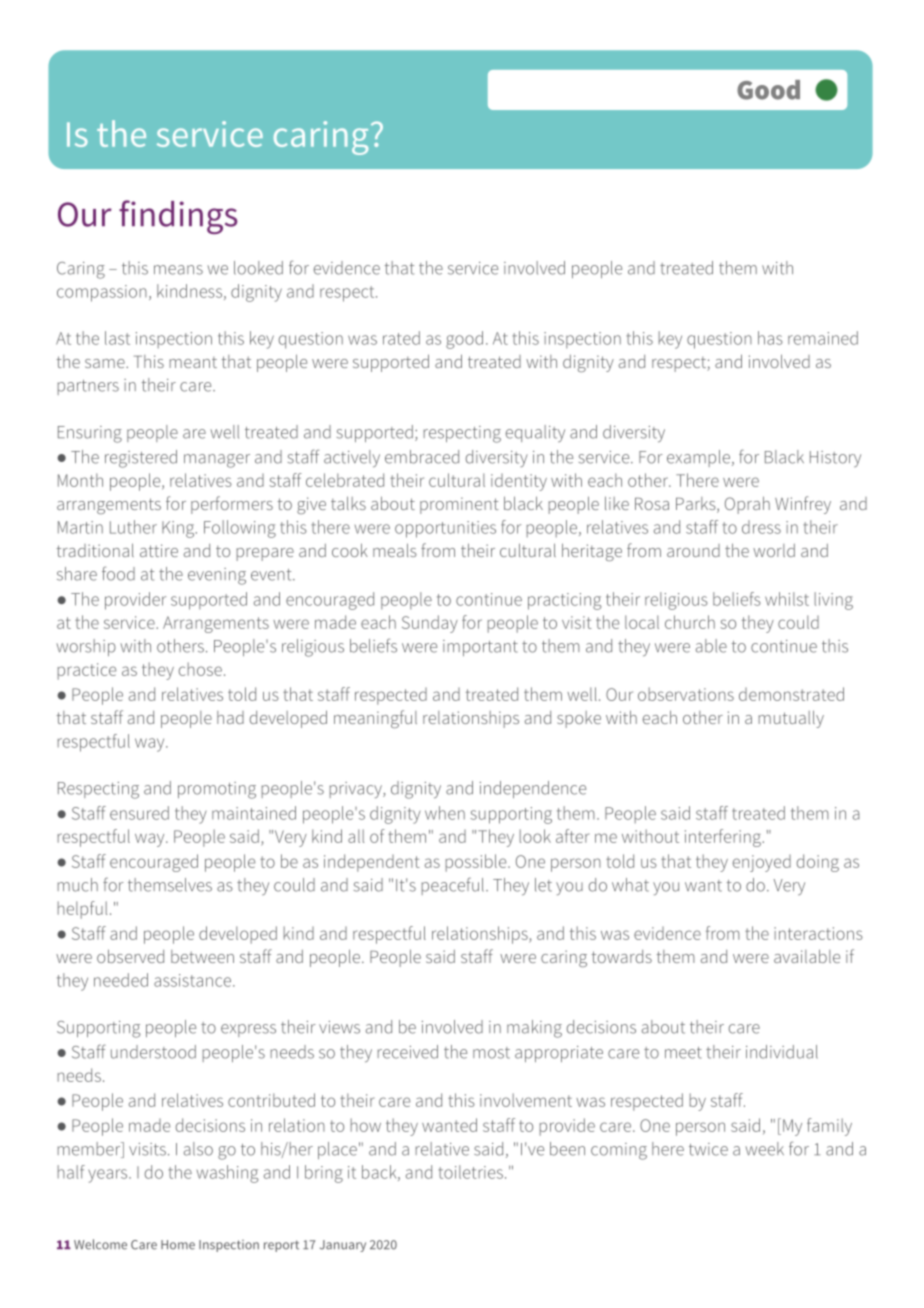  I want to click on toiletries, so click(471, 1172).
